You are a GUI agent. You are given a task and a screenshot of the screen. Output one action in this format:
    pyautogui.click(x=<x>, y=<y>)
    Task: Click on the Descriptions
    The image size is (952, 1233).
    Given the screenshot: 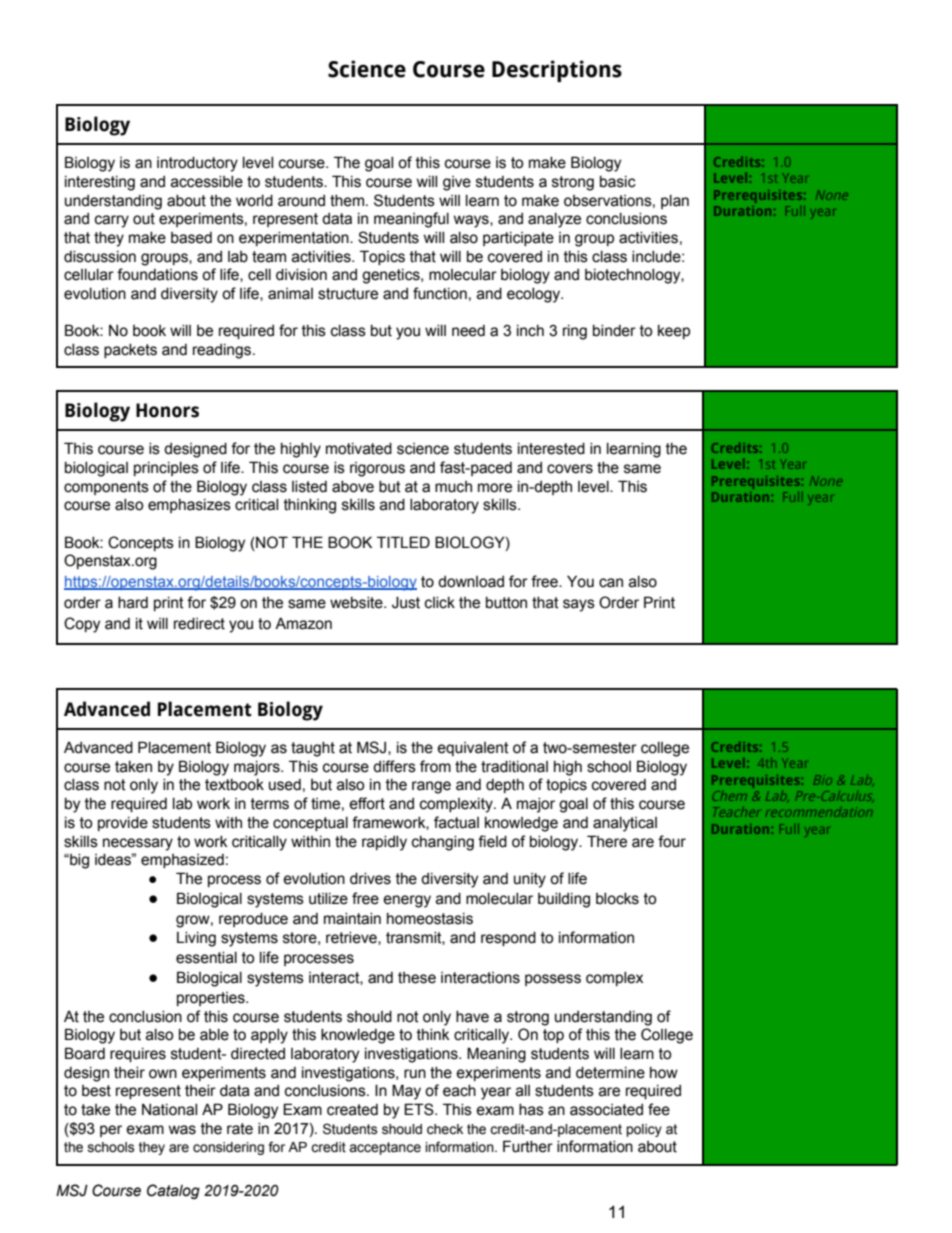 What is the action you would take?
    pyautogui.click(x=557, y=71)
